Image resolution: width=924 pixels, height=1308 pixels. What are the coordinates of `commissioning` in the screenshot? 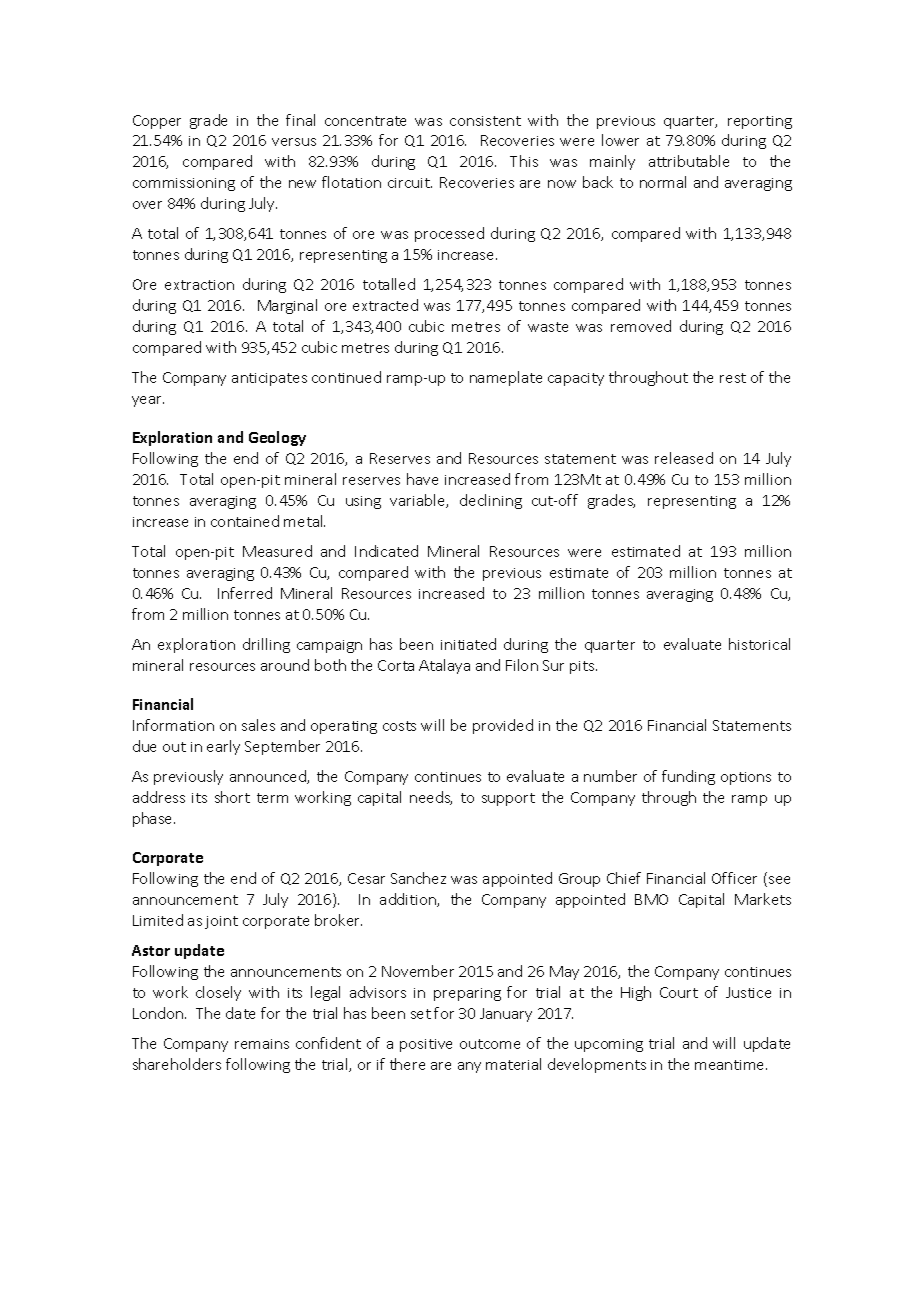 It's located at (184, 184).
